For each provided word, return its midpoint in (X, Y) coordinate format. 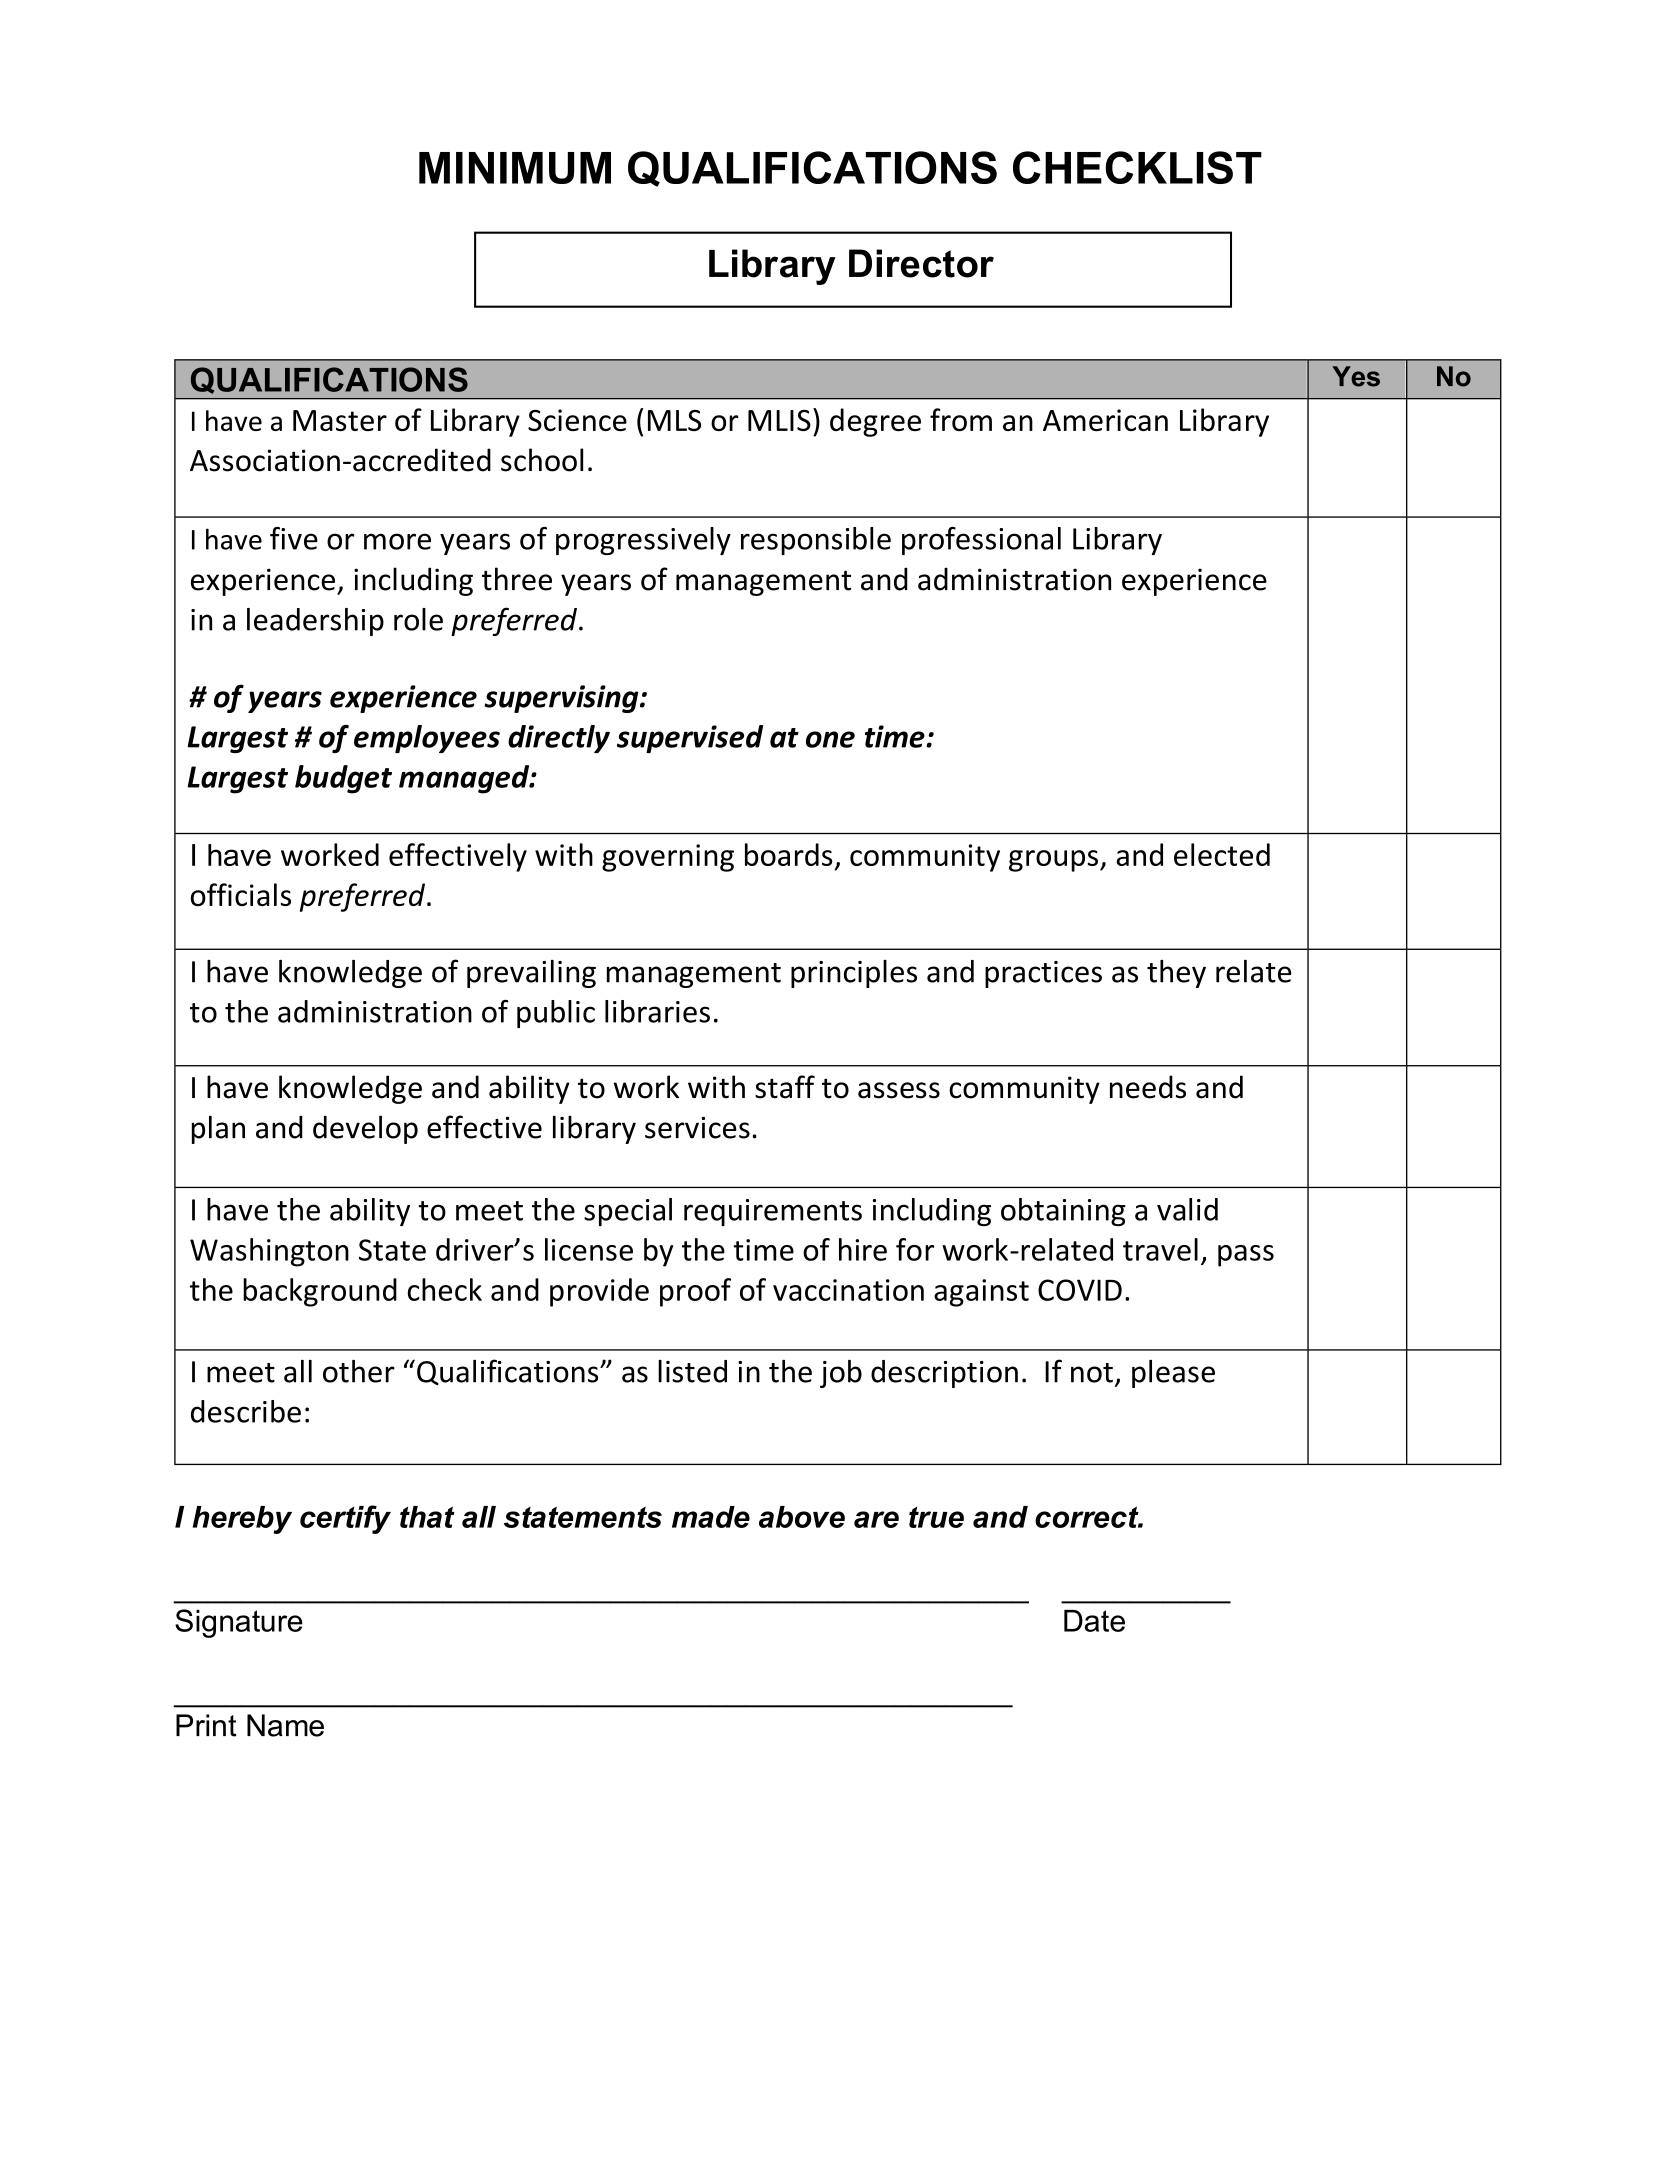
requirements (773, 1212)
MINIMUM (515, 168)
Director (921, 263)
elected (1222, 854)
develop (365, 1129)
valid (1187, 1209)
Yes (1356, 376)
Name (285, 1725)
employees (427, 739)
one (830, 739)
